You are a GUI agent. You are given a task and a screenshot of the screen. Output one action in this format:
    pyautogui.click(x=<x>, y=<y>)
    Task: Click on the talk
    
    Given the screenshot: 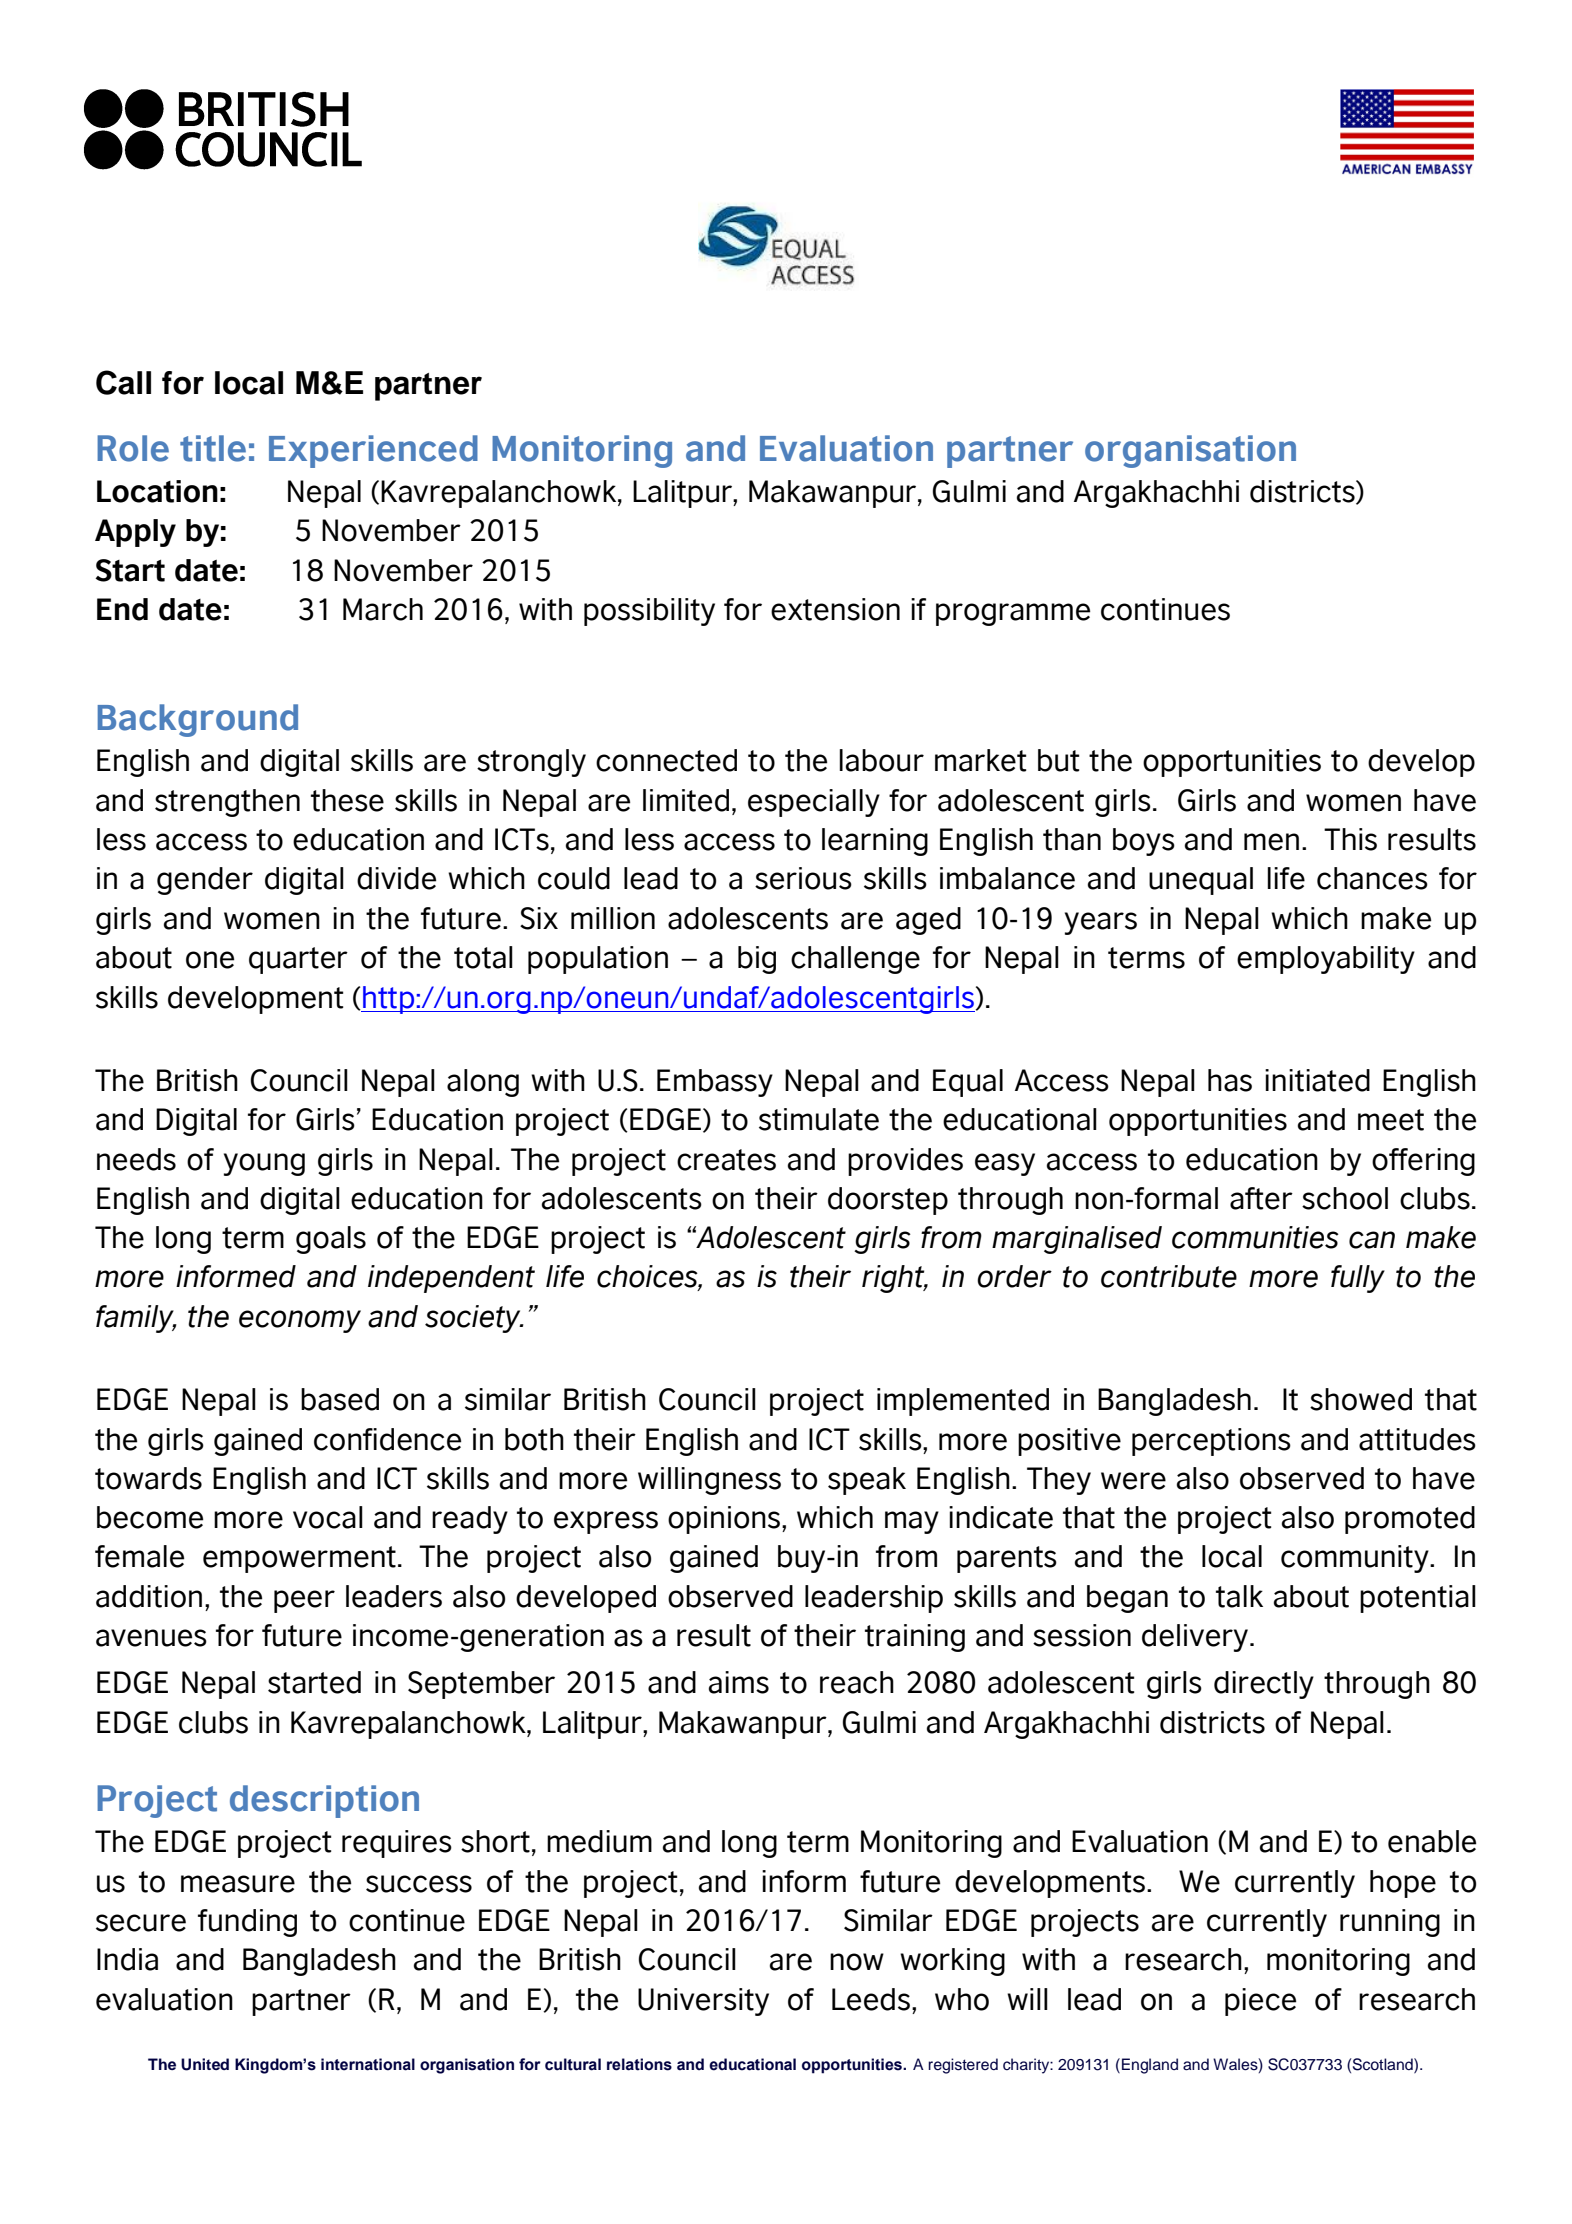 What is the action you would take?
    pyautogui.click(x=1239, y=1596)
